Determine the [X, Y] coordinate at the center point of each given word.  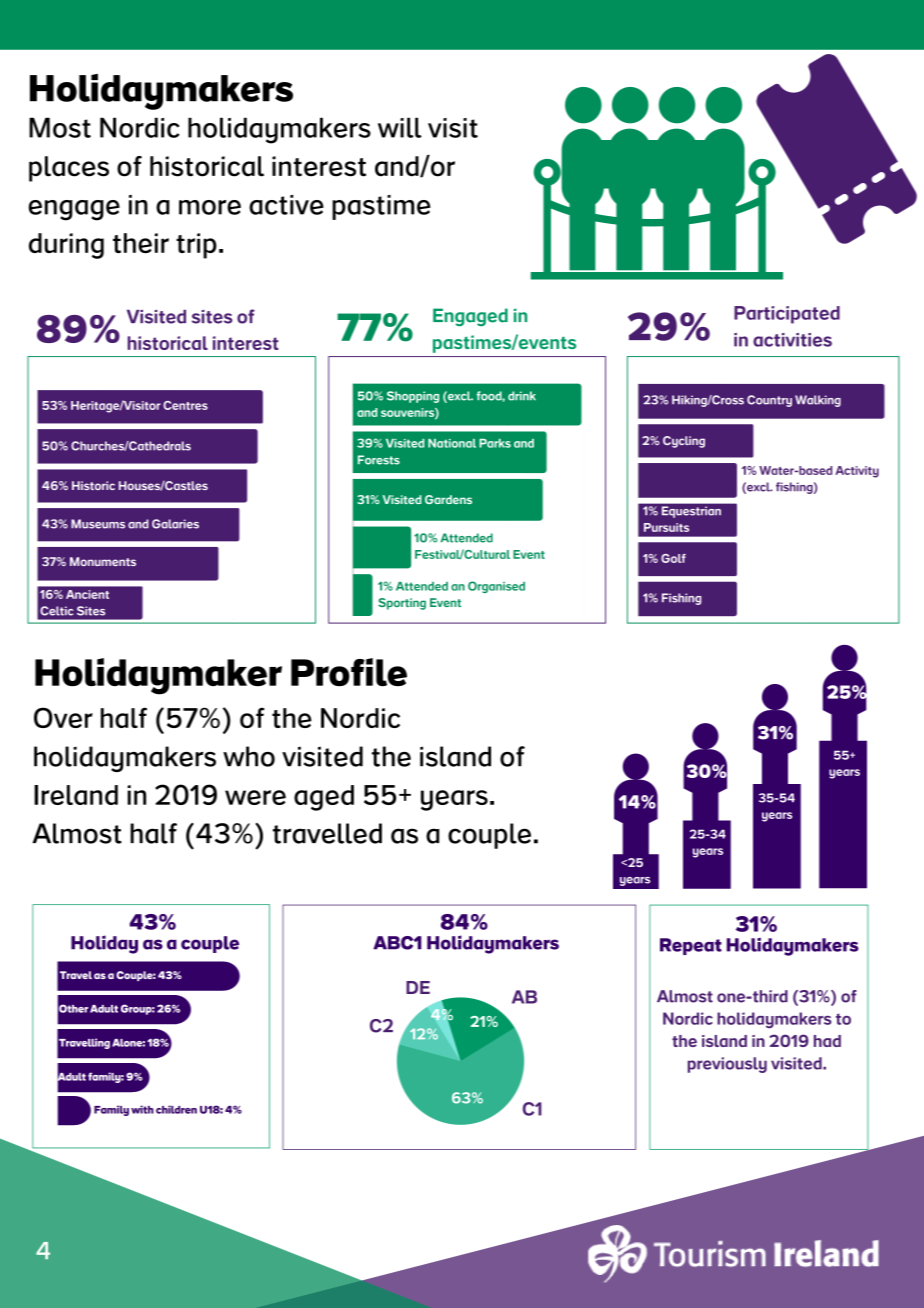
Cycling [684, 442]
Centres [185, 405]
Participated [787, 315]
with [142, 1109]
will [400, 127]
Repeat [691, 946]
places [69, 169]
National [452, 443]
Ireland [76, 795]
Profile [349, 672]
